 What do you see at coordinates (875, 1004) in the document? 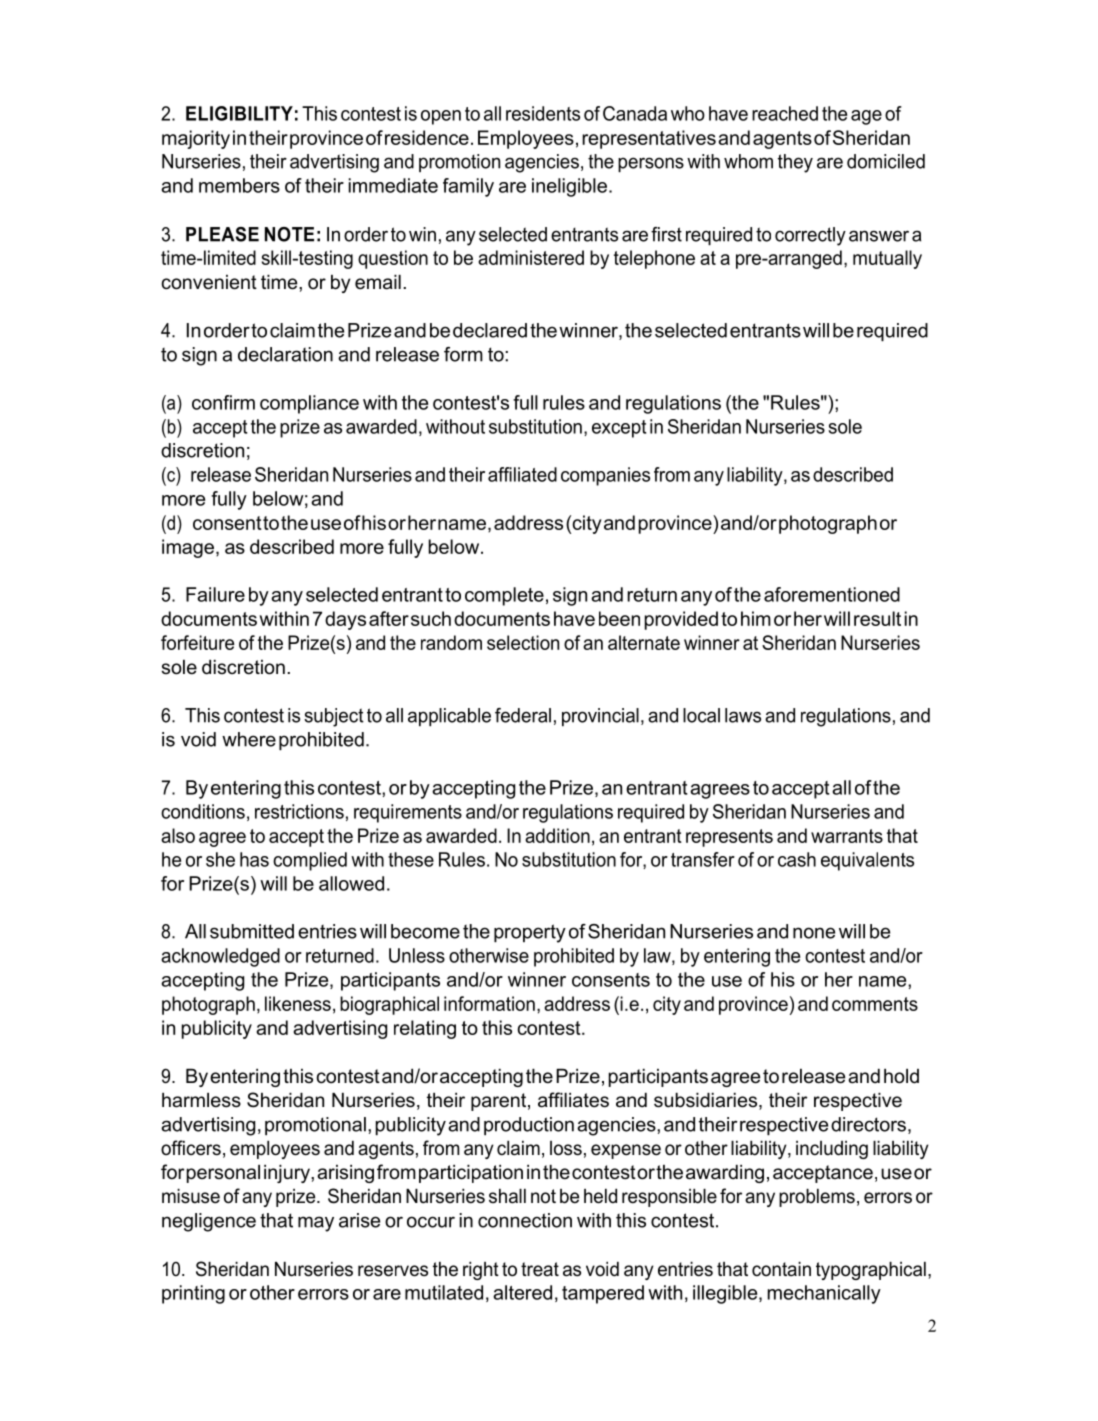
I see `comments` at bounding box center [875, 1004].
